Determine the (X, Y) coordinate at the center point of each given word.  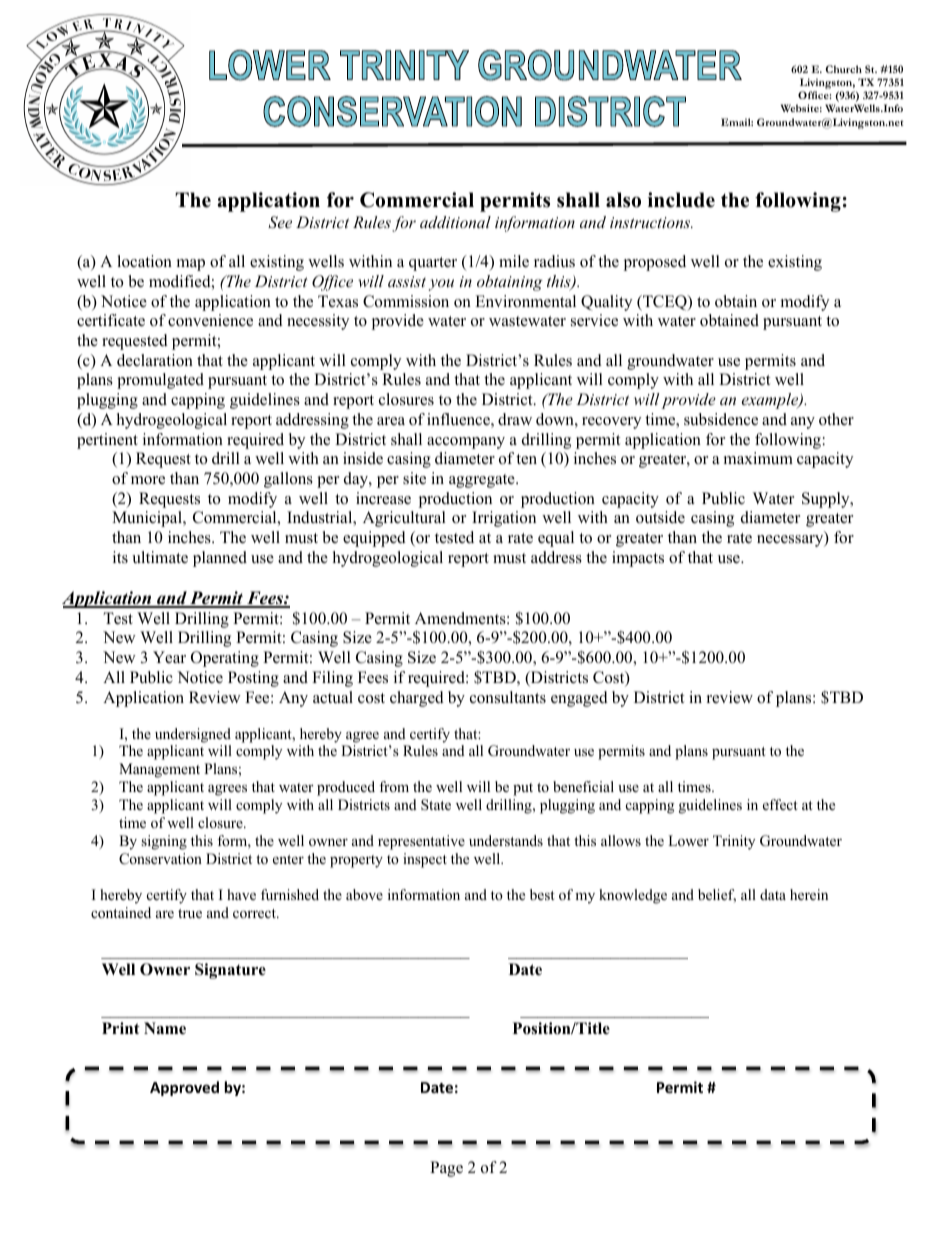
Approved (184, 1088)
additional (455, 222)
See (280, 222)
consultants (508, 697)
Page (446, 1169)
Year (169, 657)
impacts (638, 559)
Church (844, 69)
